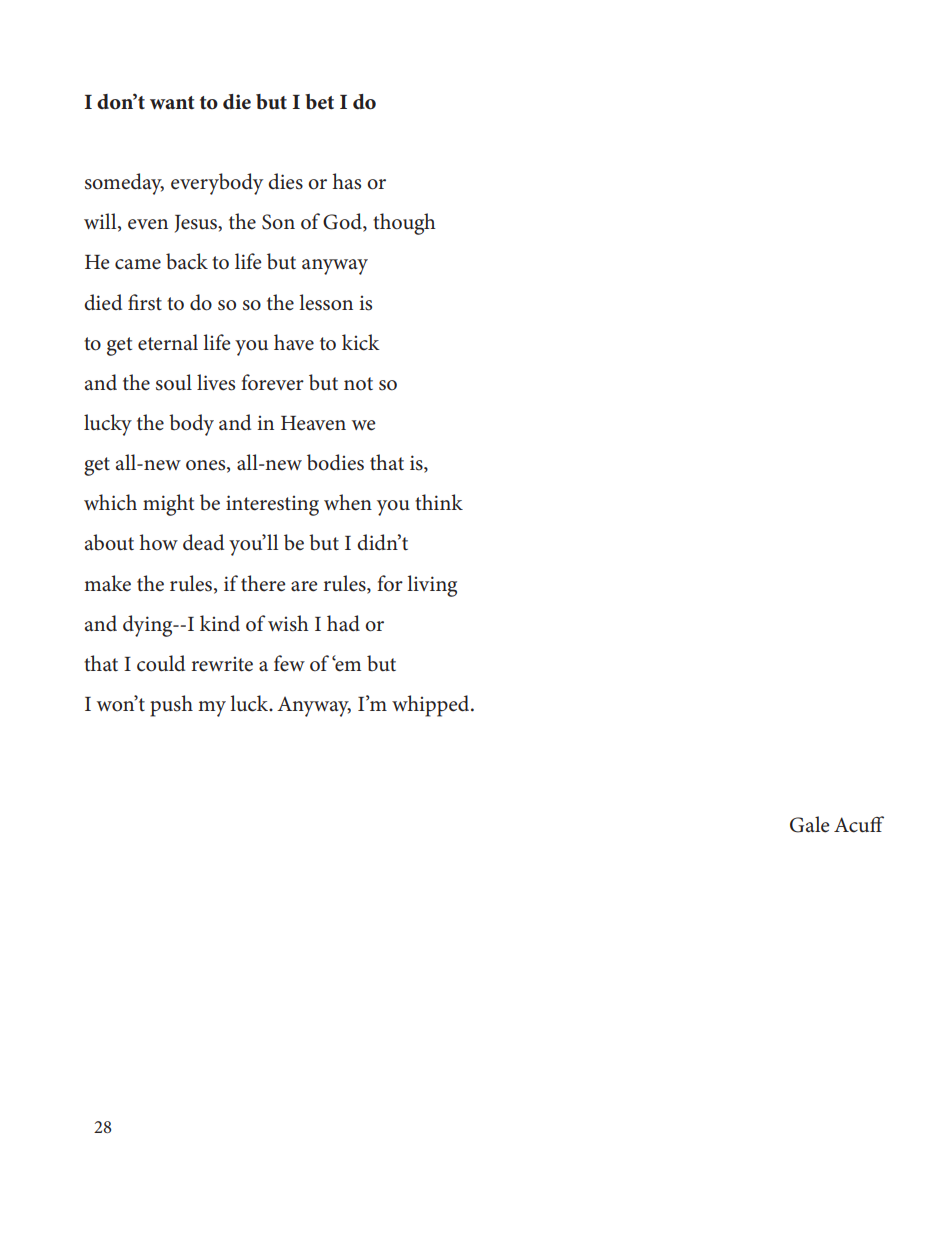 This screenshot has width=952, height=1233. What do you see at coordinates (171, 706) in the screenshot?
I see `push` at bounding box center [171, 706].
